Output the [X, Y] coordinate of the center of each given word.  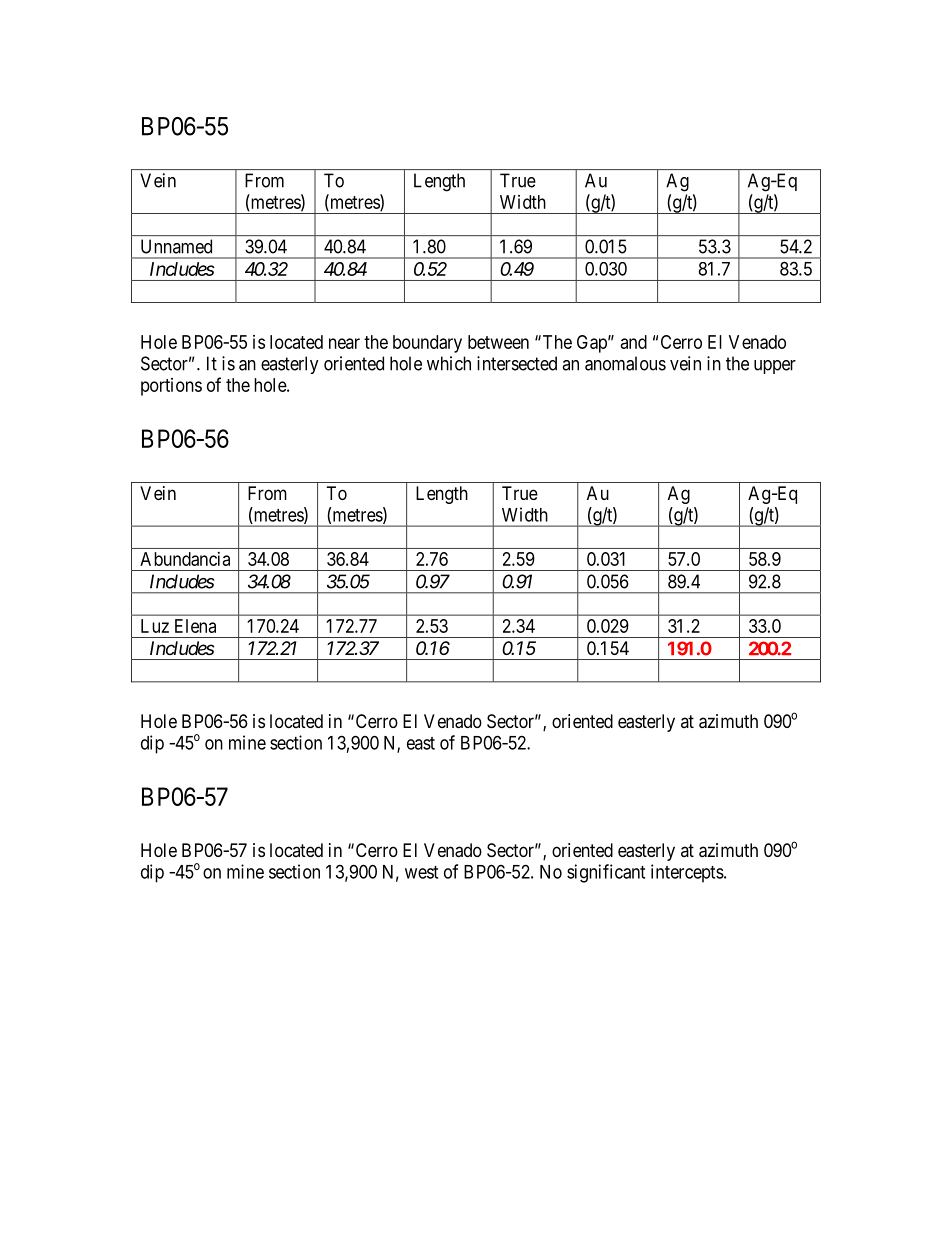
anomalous [625, 363]
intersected [517, 363]
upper [775, 367]
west [421, 872]
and [634, 342]
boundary [427, 344]
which [449, 363]
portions [171, 387]
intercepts [688, 873]
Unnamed [176, 246]
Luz [155, 626]
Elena [195, 626]
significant [606, 873]
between [498, 342]
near [344, 343]
